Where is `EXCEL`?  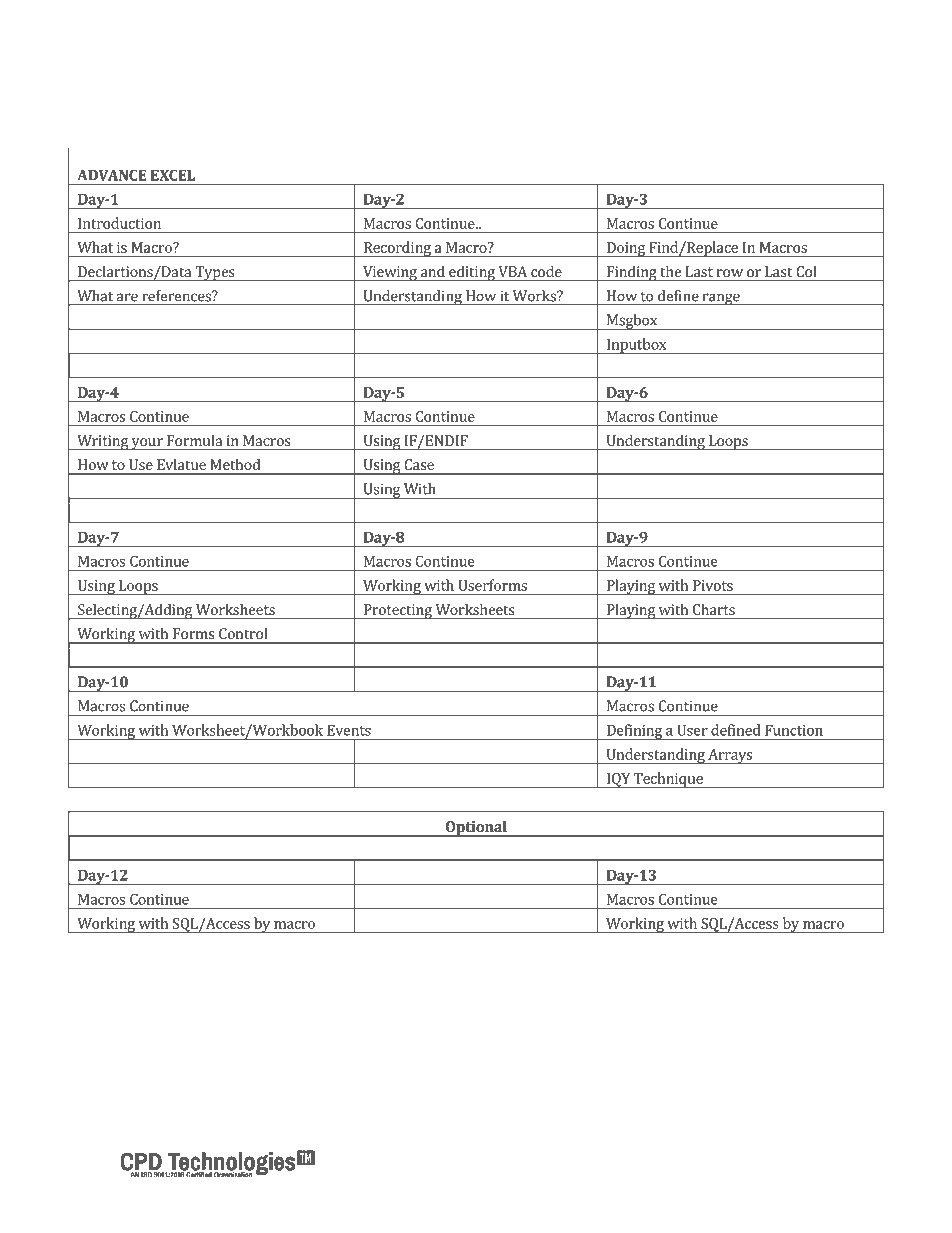
EXCEL is located at coordinates (173, 175).
